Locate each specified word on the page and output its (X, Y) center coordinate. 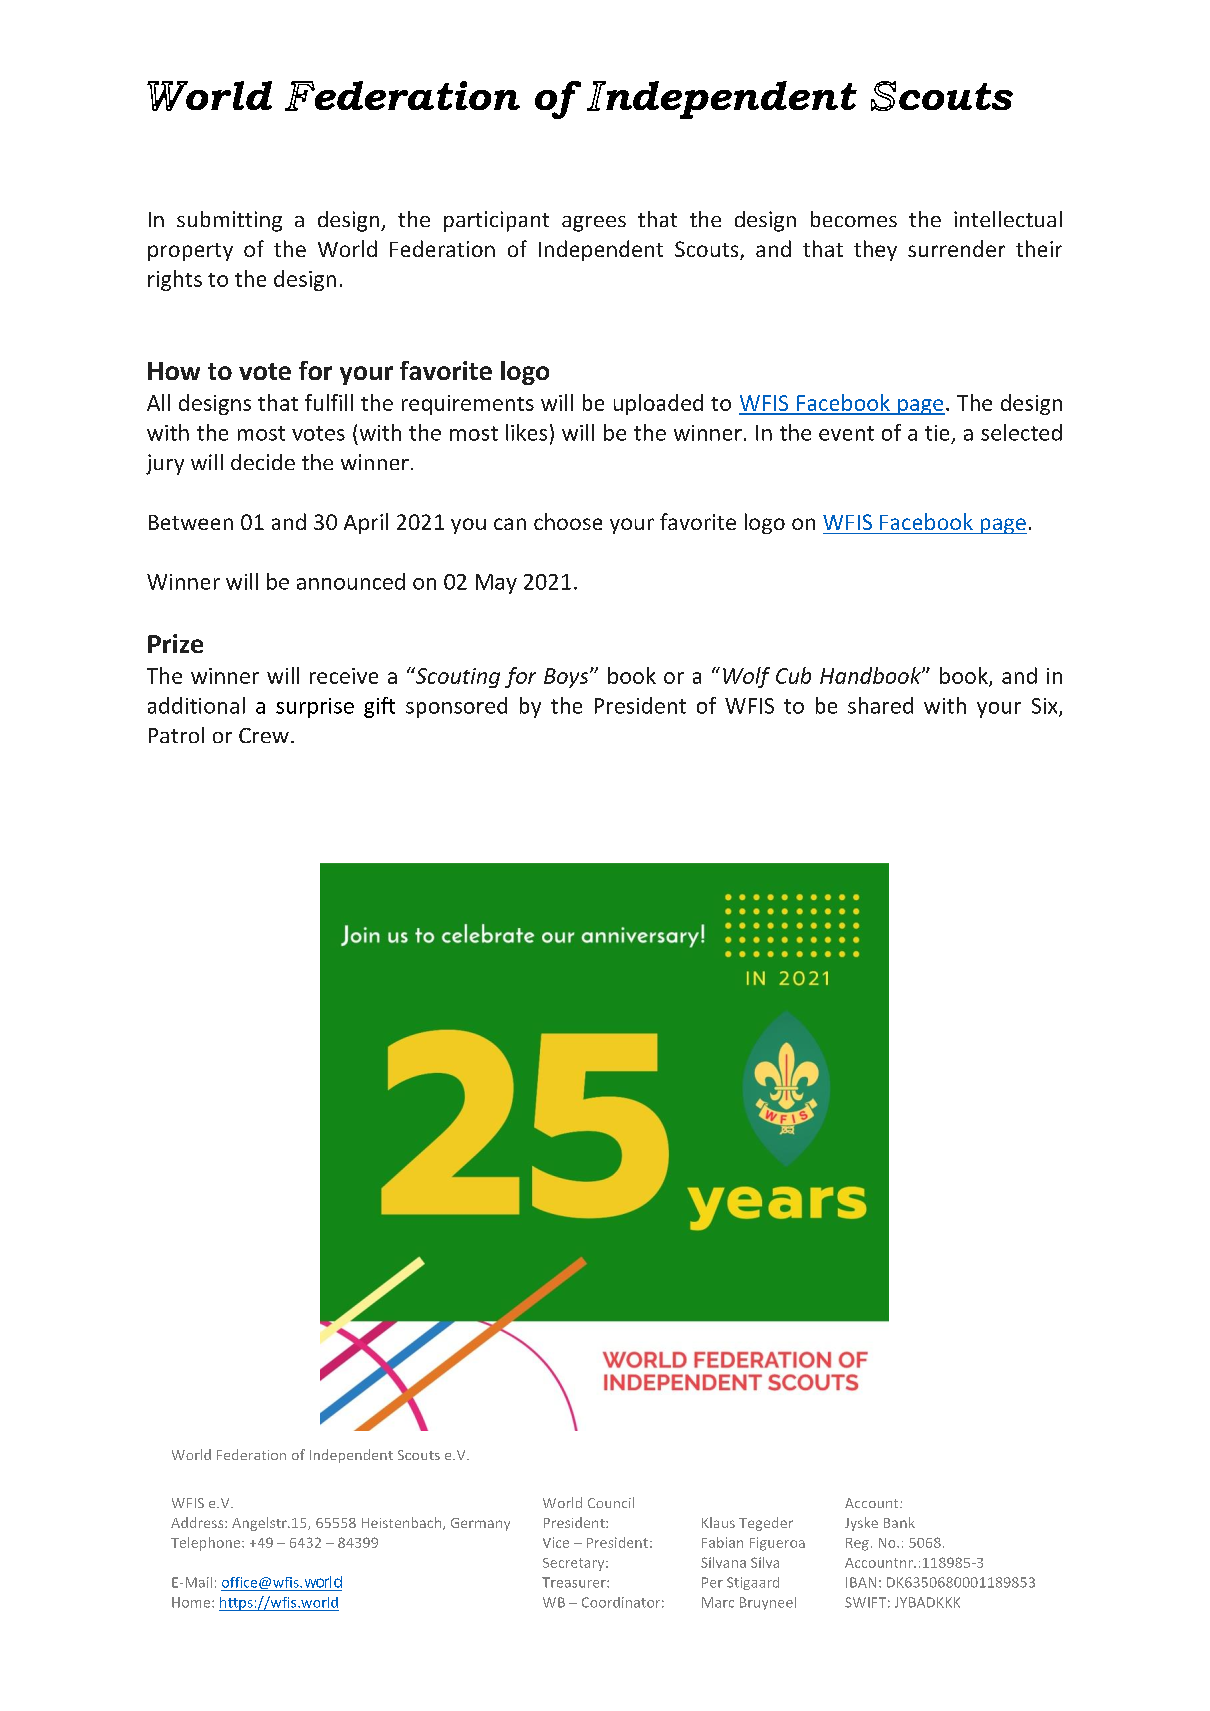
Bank (899, 1522)
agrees (594, 224)
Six (1046, 707)
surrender (956, 248)
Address (198, 1522)
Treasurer (575, 1582)
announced (351, 581)
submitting (229, 221)
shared (880, 705)
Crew (264, 735)
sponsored (456, 707)
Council (611, 1502)
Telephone (207, 1544)
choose (568, 521)
